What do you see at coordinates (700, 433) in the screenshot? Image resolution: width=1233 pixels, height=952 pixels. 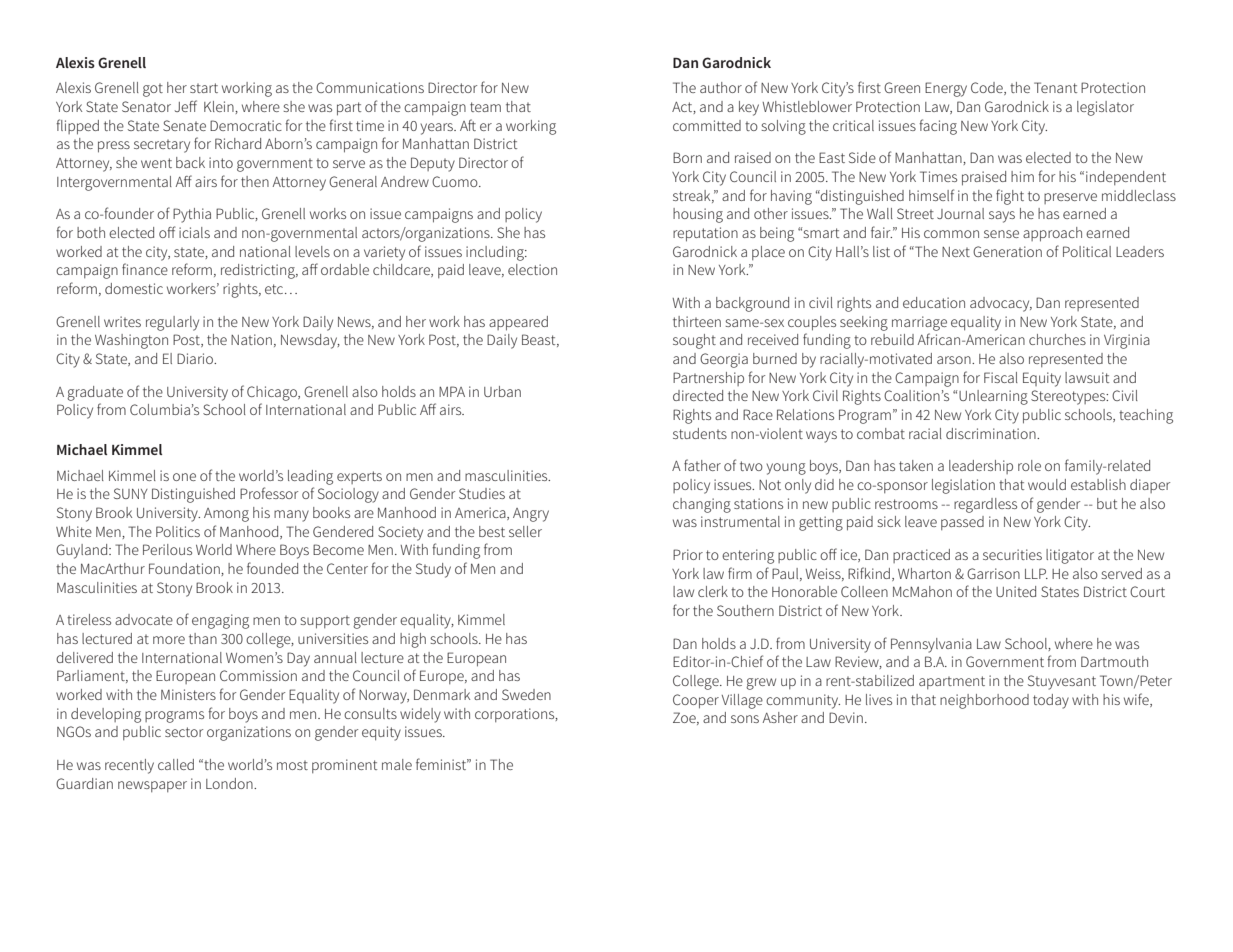 I see `students` at bounding box center [700, 433].
